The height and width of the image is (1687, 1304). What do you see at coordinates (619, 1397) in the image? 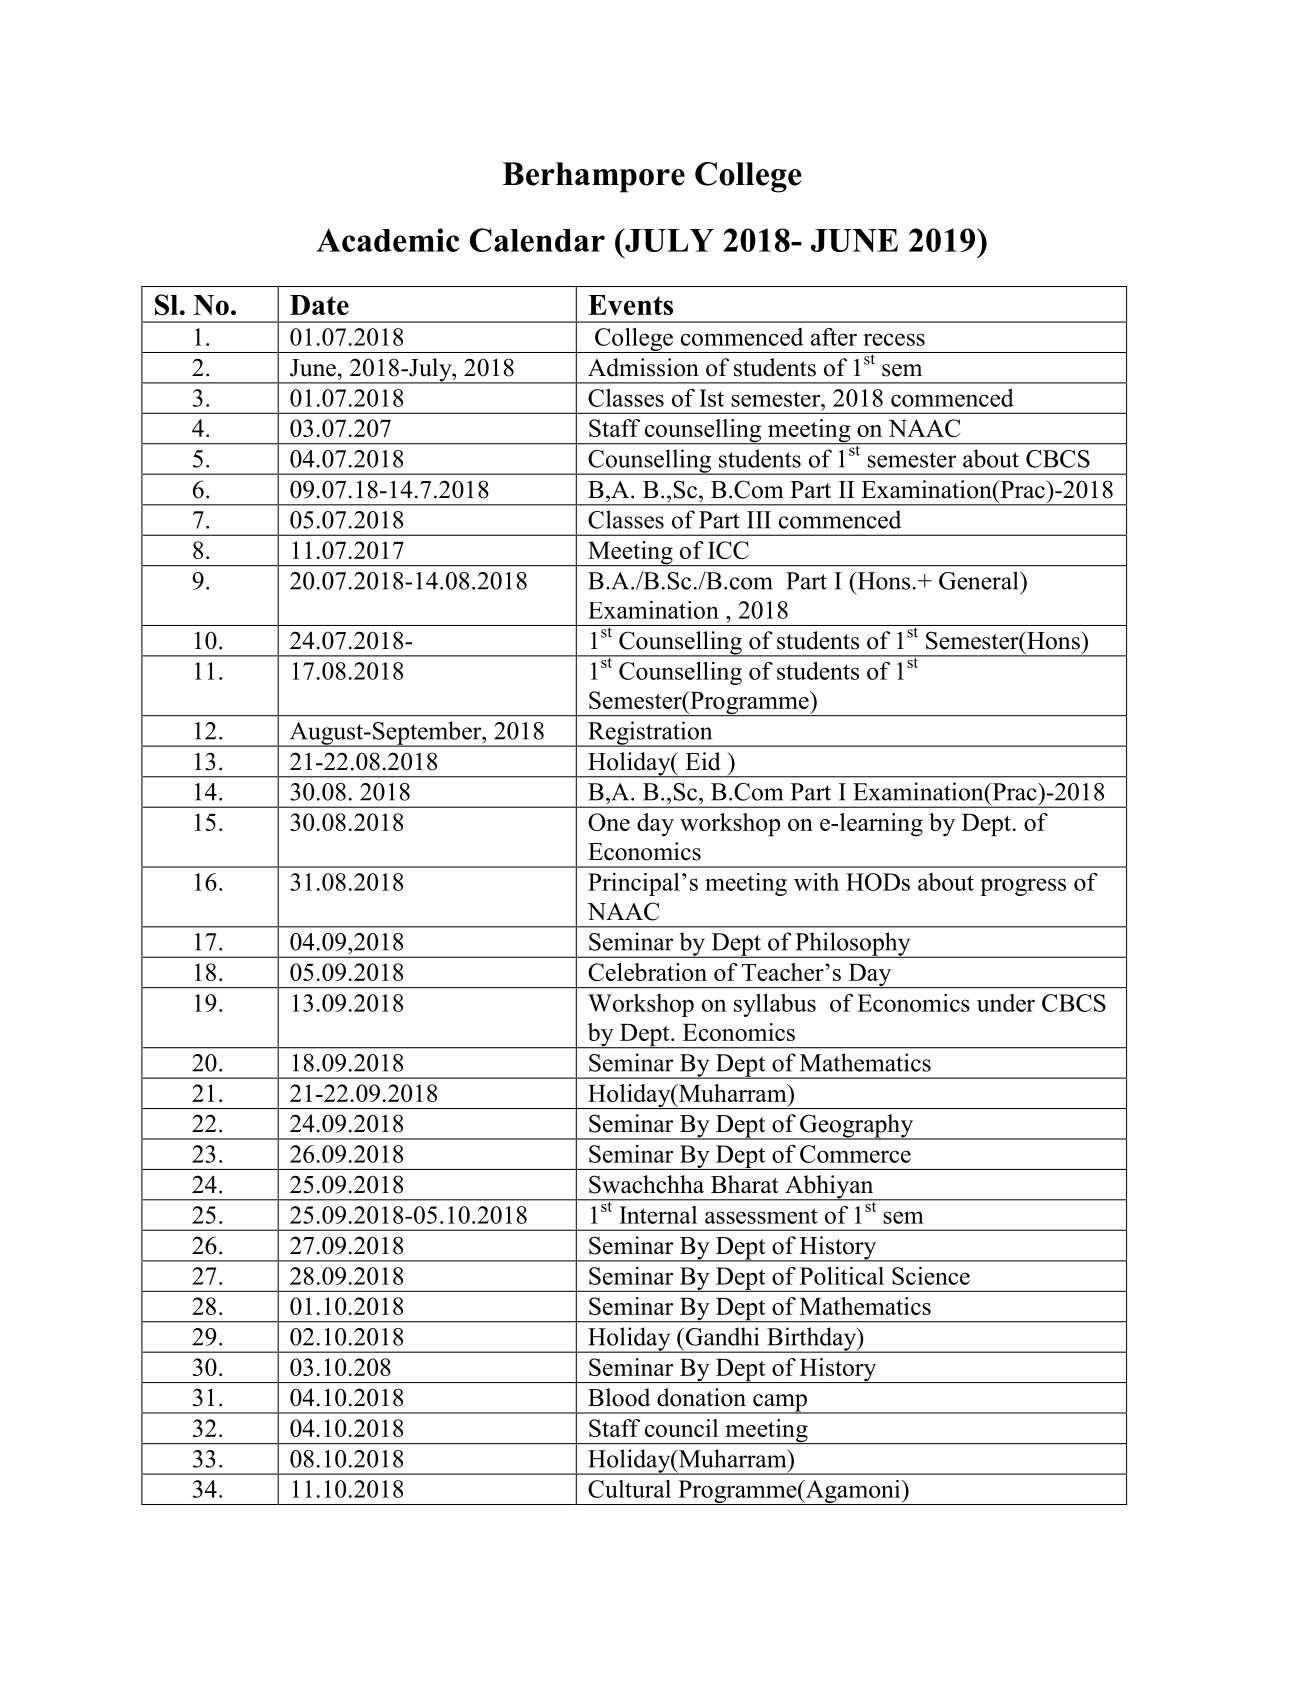
I see `Blood` at bounding box center [619, 1397].
